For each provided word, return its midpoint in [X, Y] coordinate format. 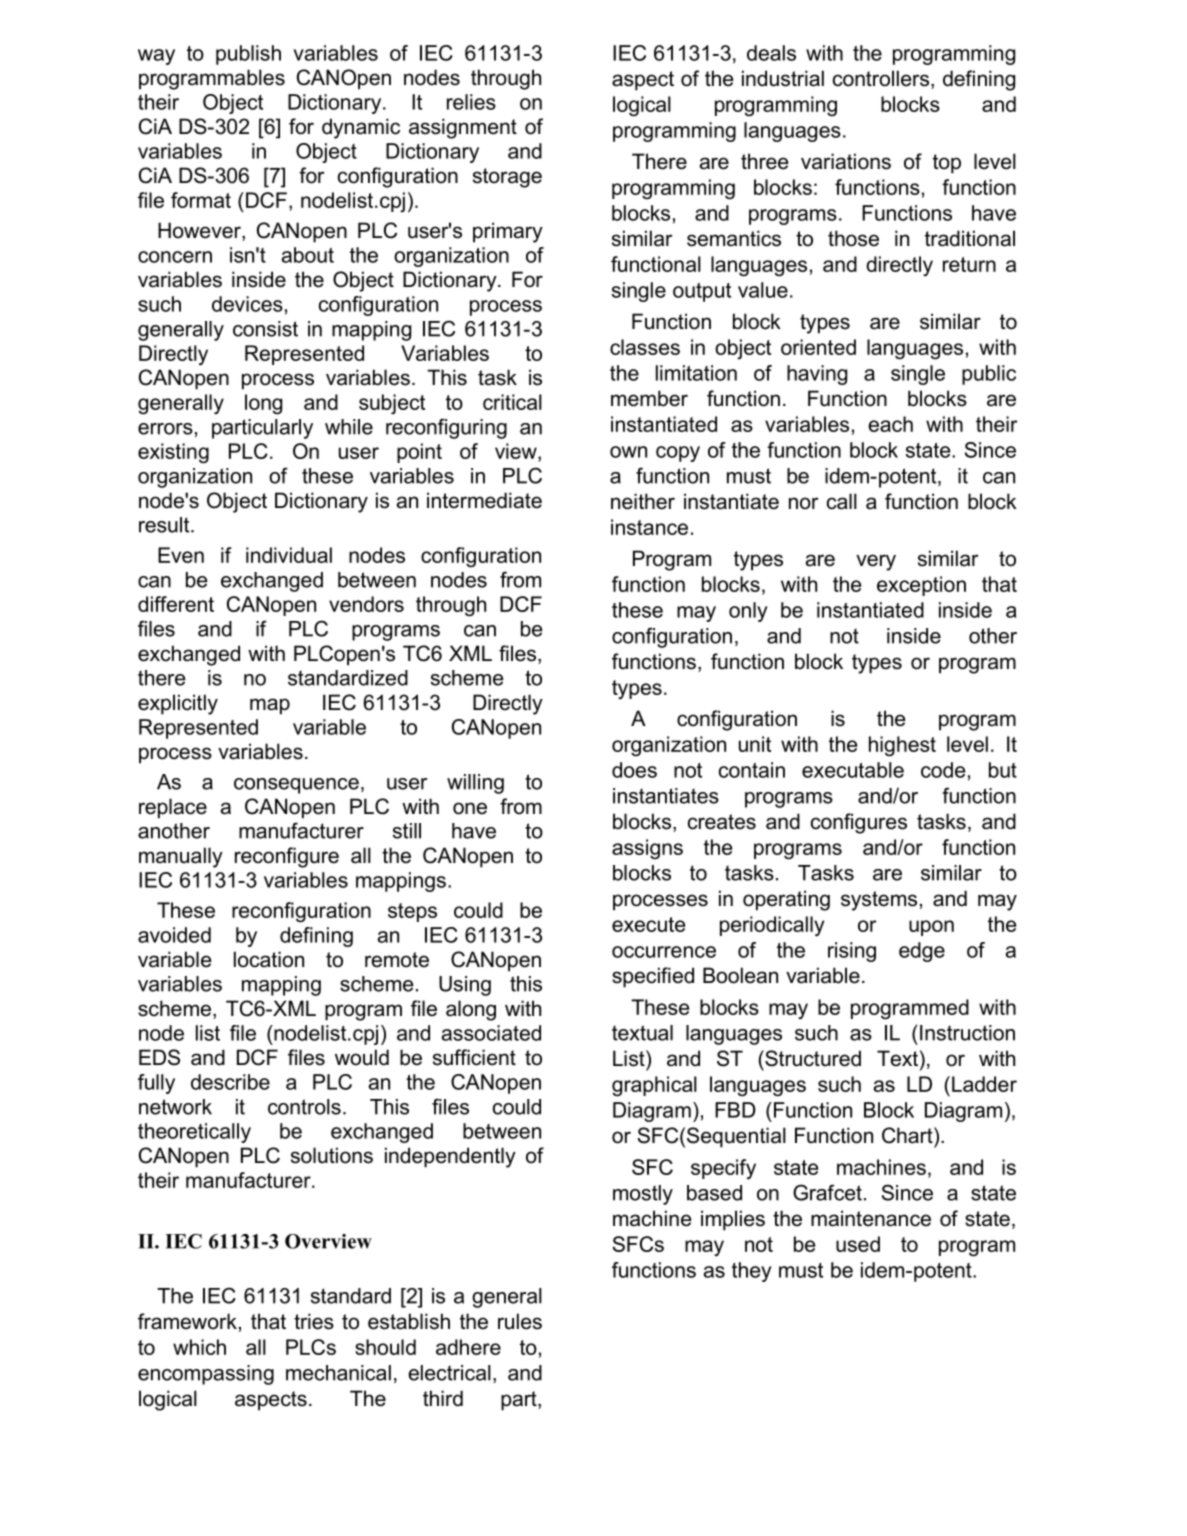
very [876, 562]
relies [471, 102]
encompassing [206, 1375]
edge [922, 952]
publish [248, 55]
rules [520, 1321]
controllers [882, 79]
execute [648, 924]
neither [643, 501]
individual [289, 555]
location [269, 959]
